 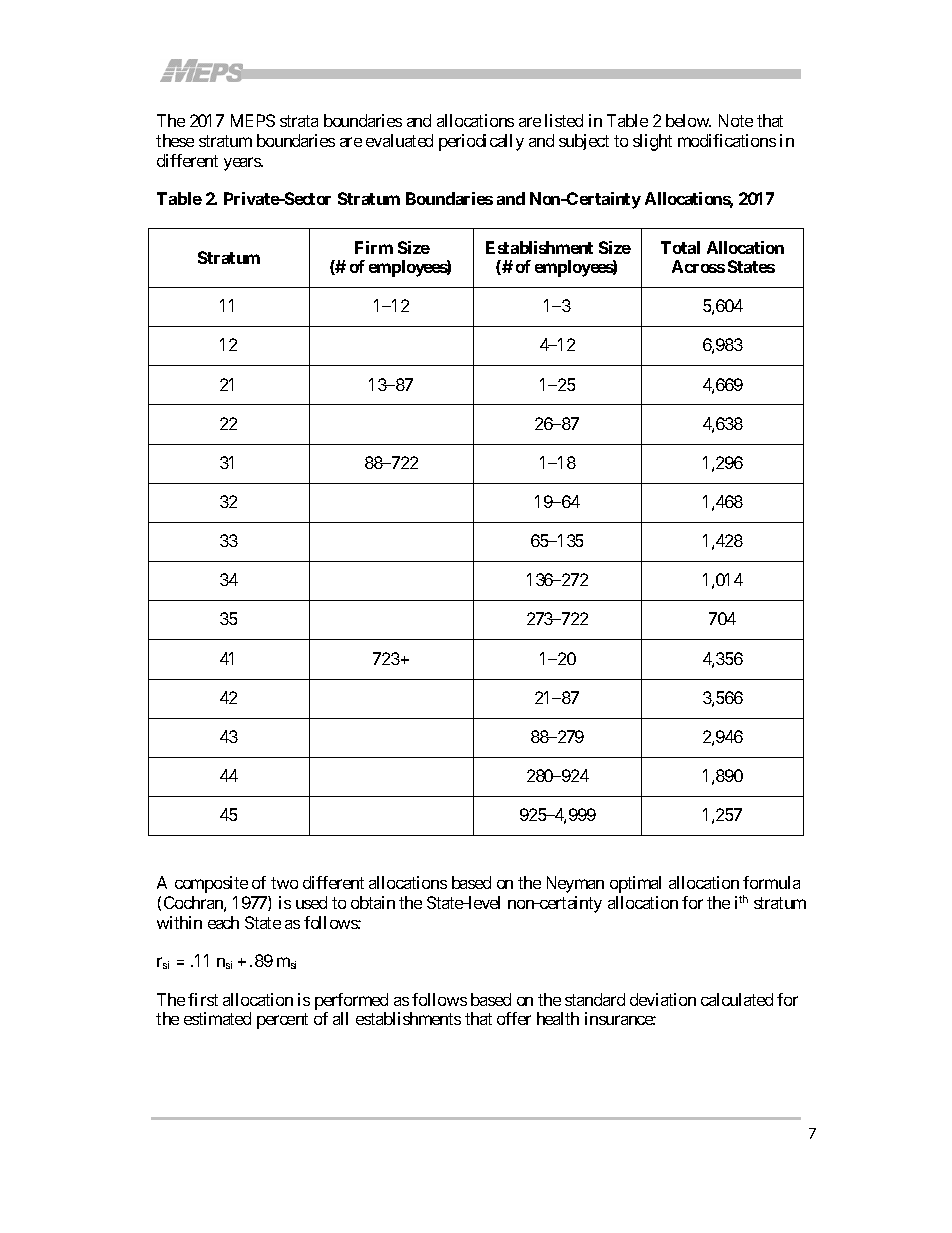 I want to click on estimated, so click(x=217, y=1018).
